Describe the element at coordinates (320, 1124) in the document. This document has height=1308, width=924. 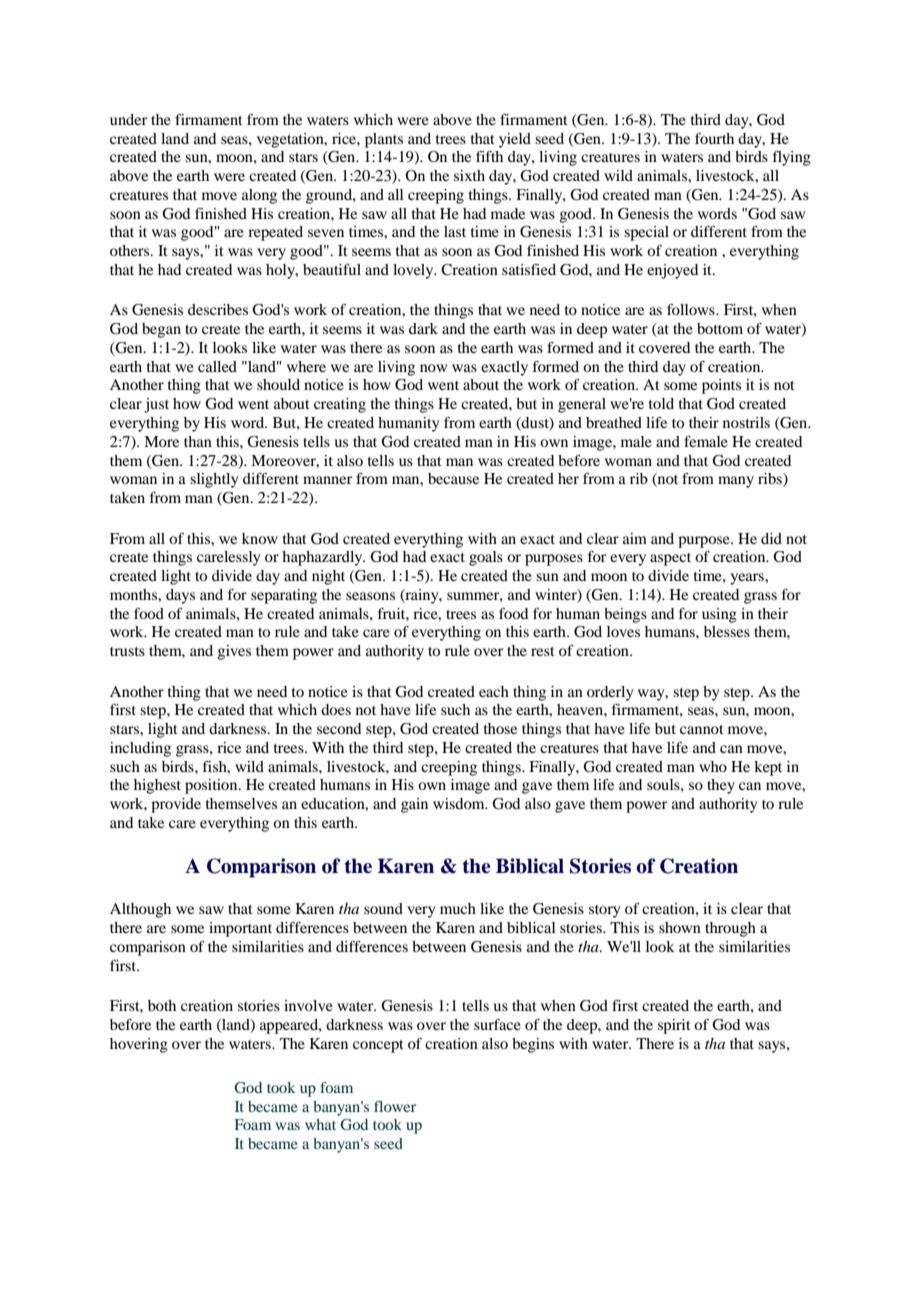
I see `what` at that location.
